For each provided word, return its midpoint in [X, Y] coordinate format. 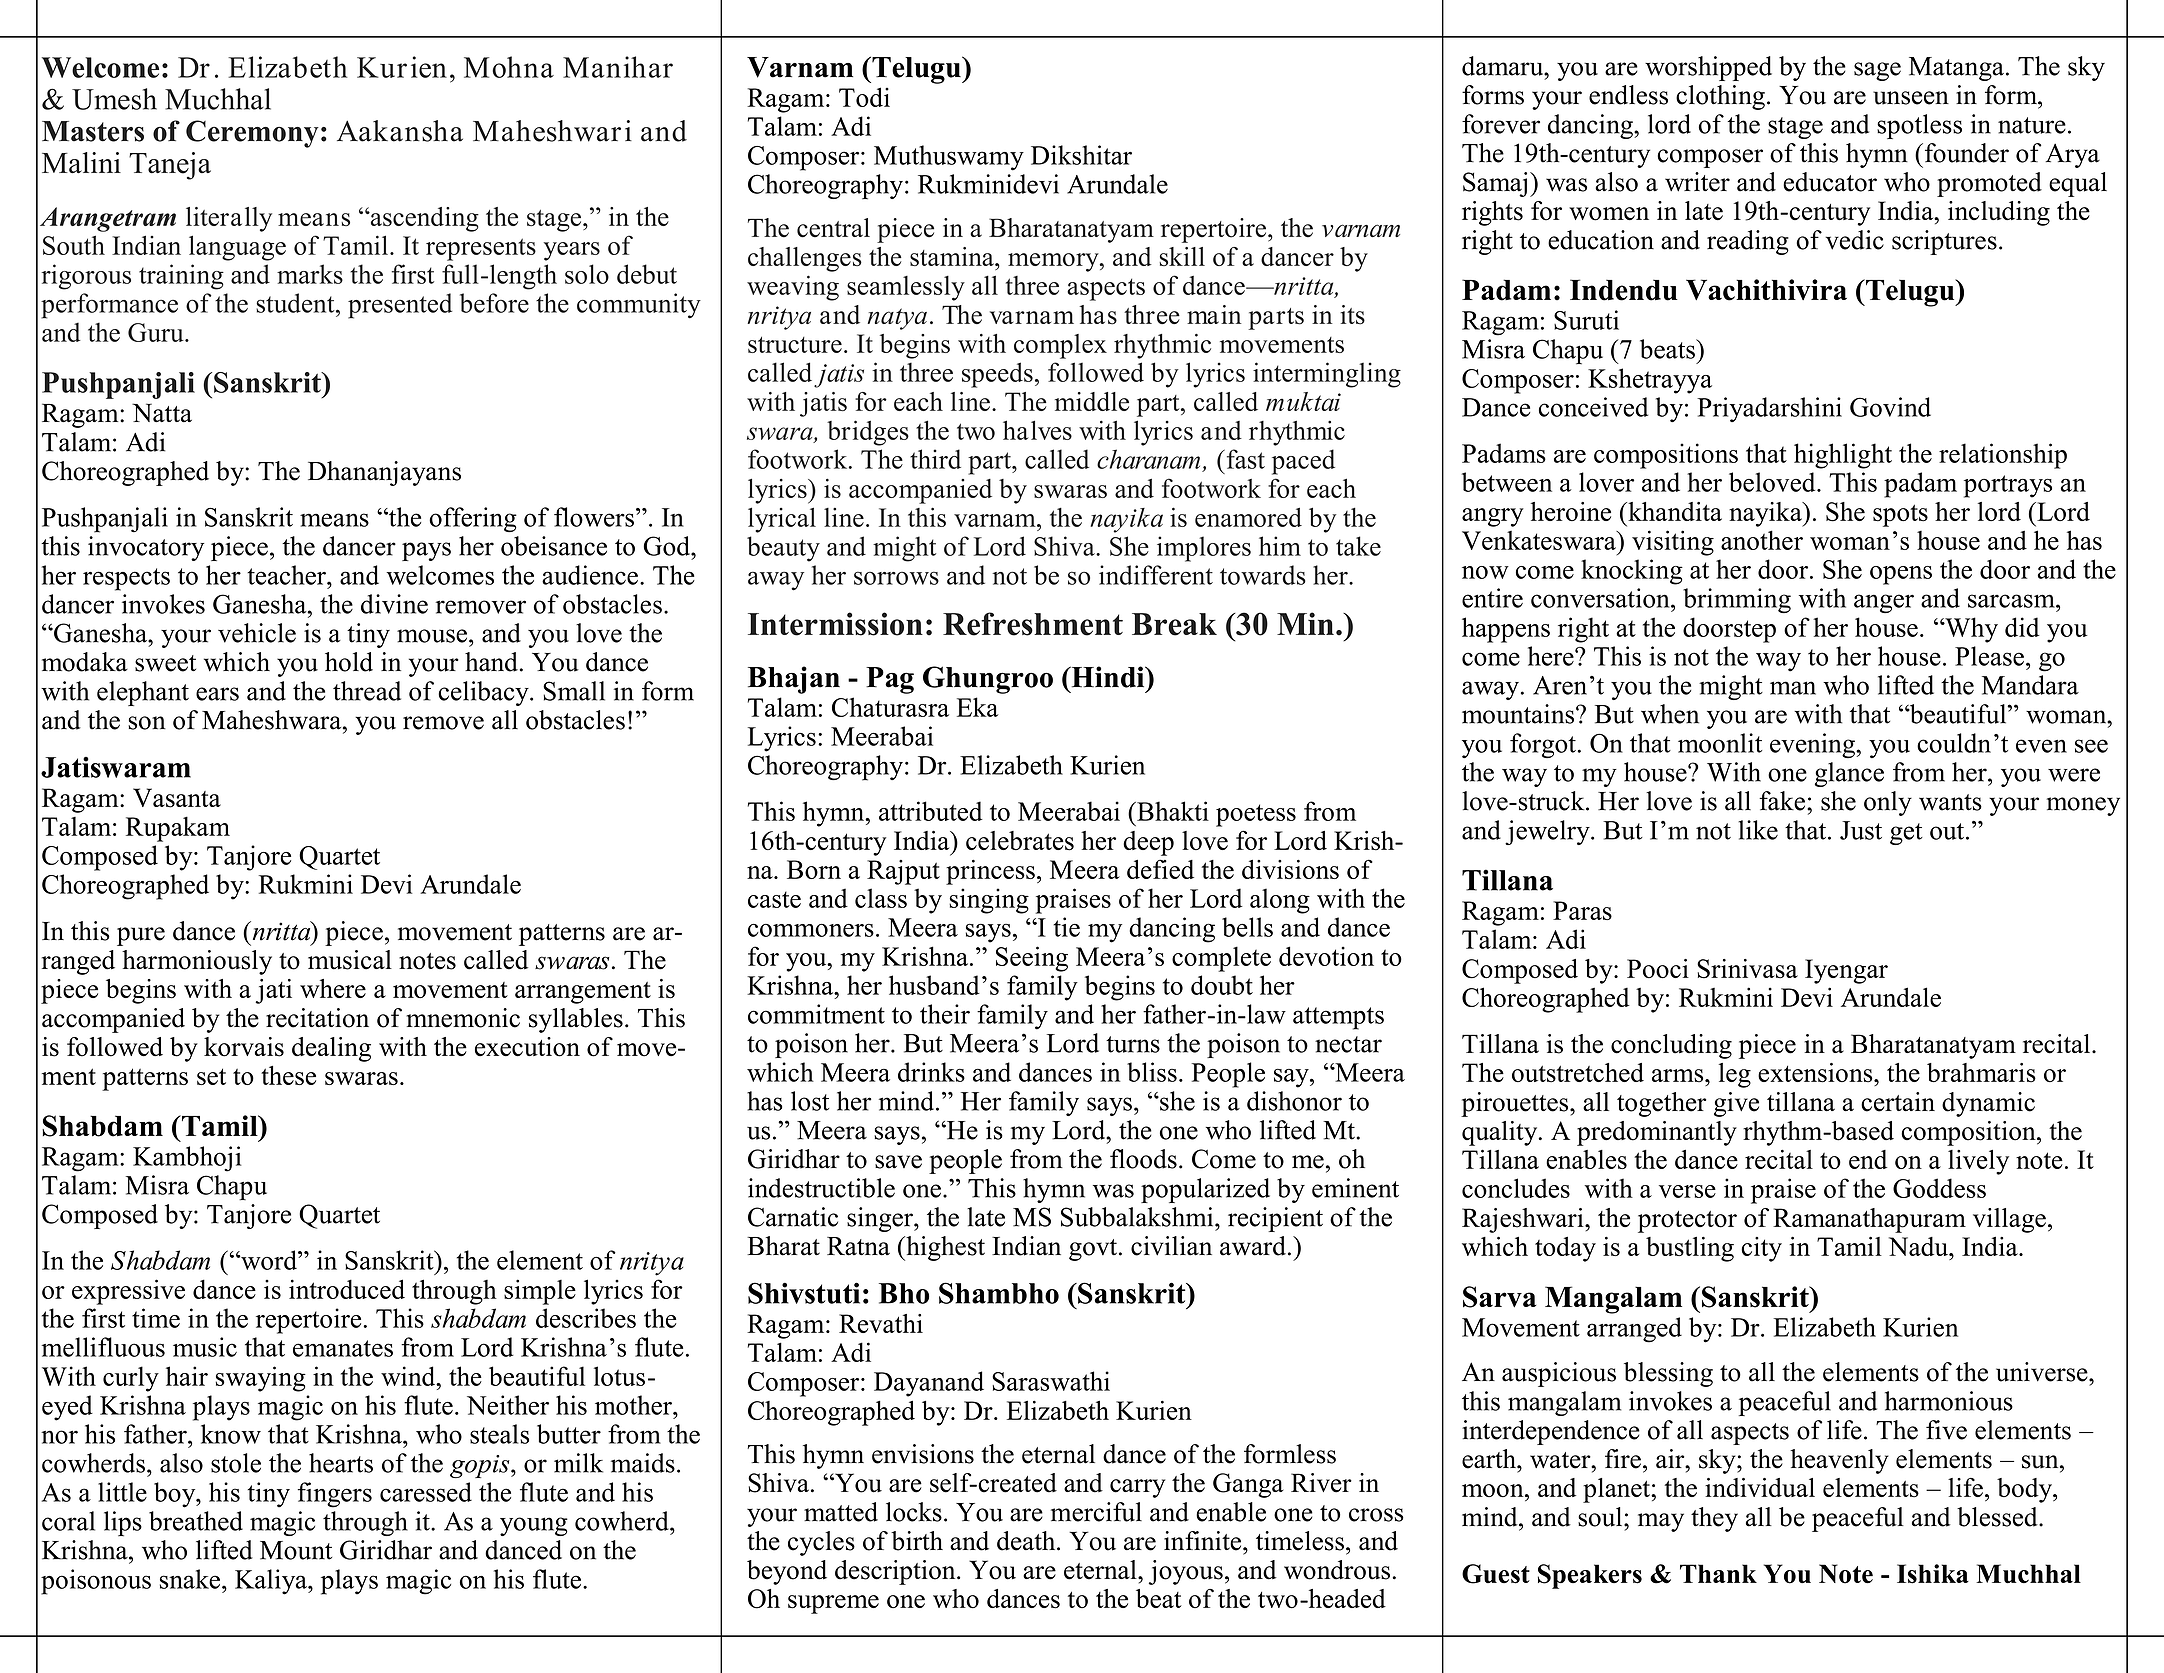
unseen [1911, 98]
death [1027, 1541]
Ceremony [252, 134]
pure [141, 936]
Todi [864, 97]
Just [1861, 830]
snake [190, 1579]
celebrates [1020, 841]
